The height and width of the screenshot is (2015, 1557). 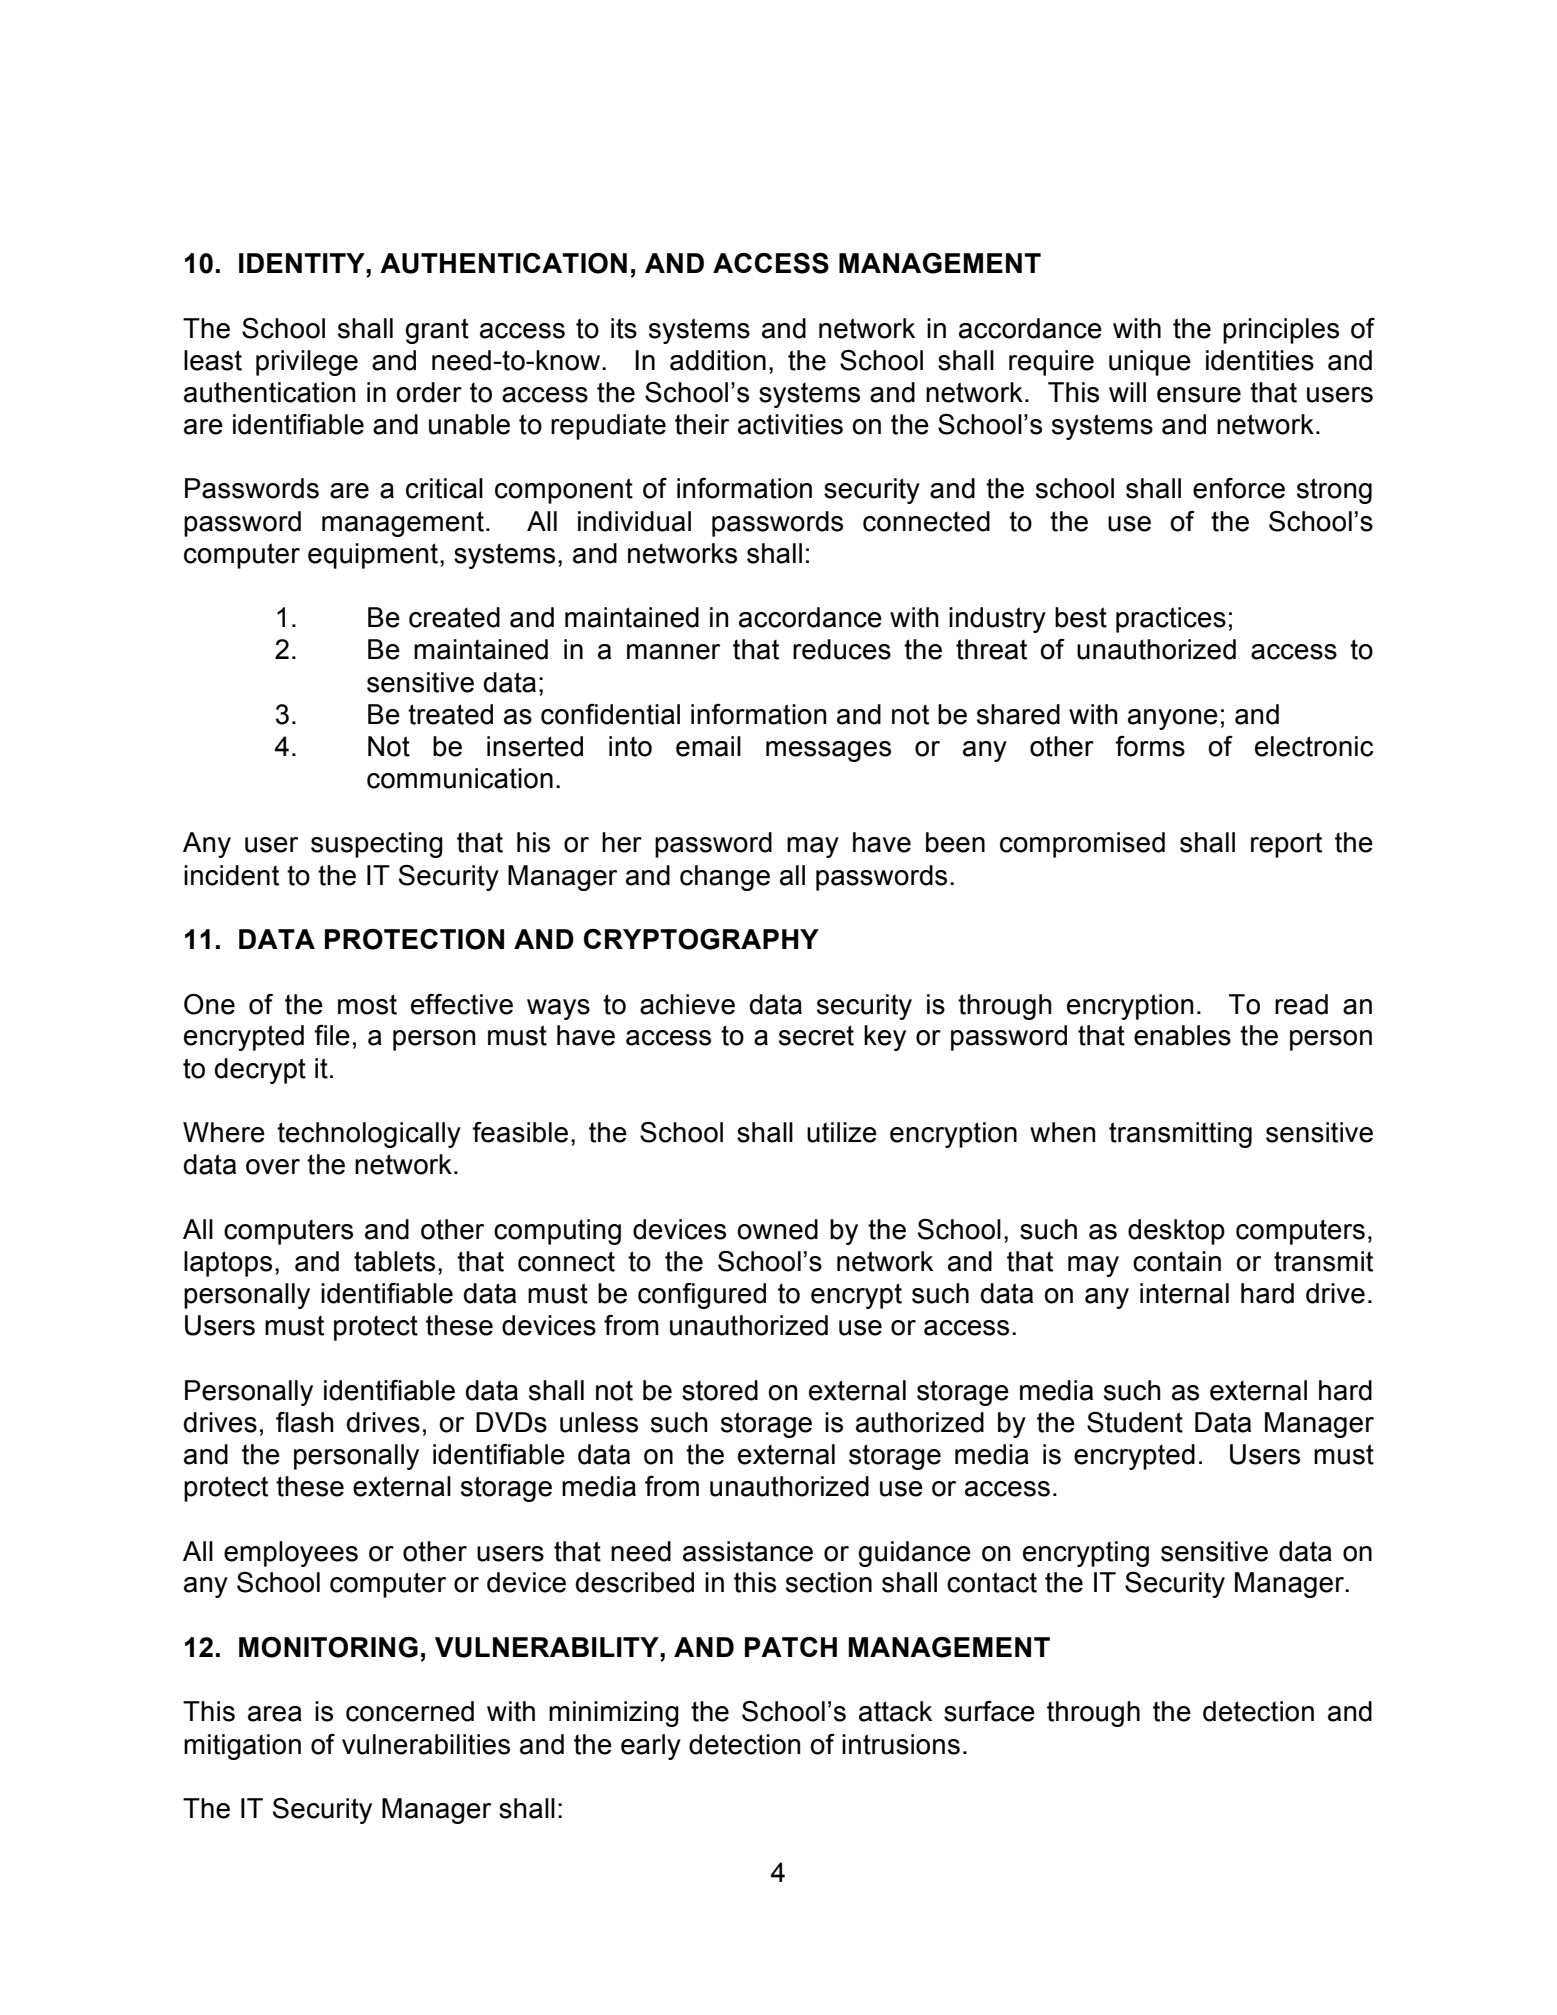 What do you see at coordinates (791, 1647) in the screenshot?
I see `PATCH` at bounding box center [791, 1647].
